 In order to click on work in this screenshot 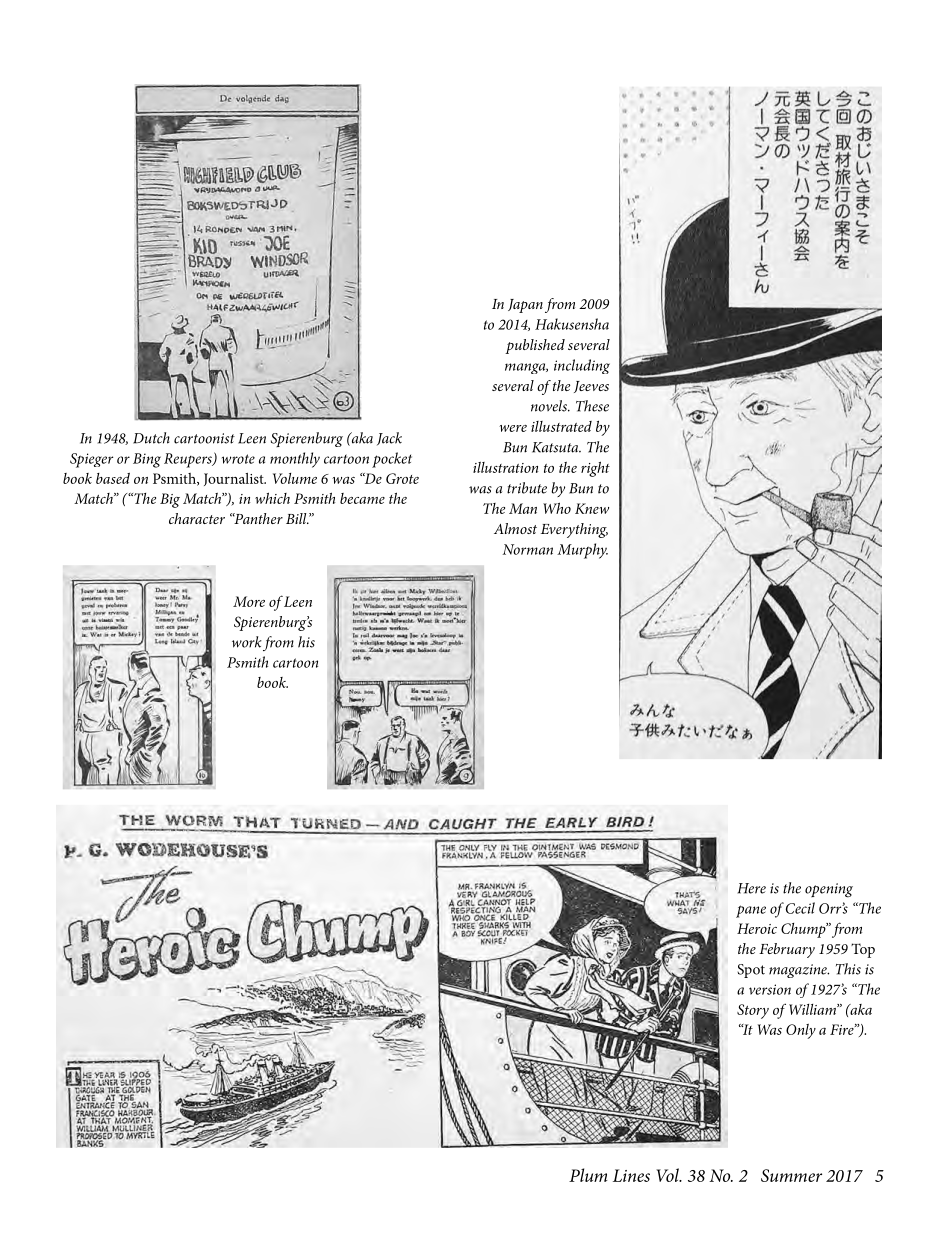, I will do `click(247, 642)`.
